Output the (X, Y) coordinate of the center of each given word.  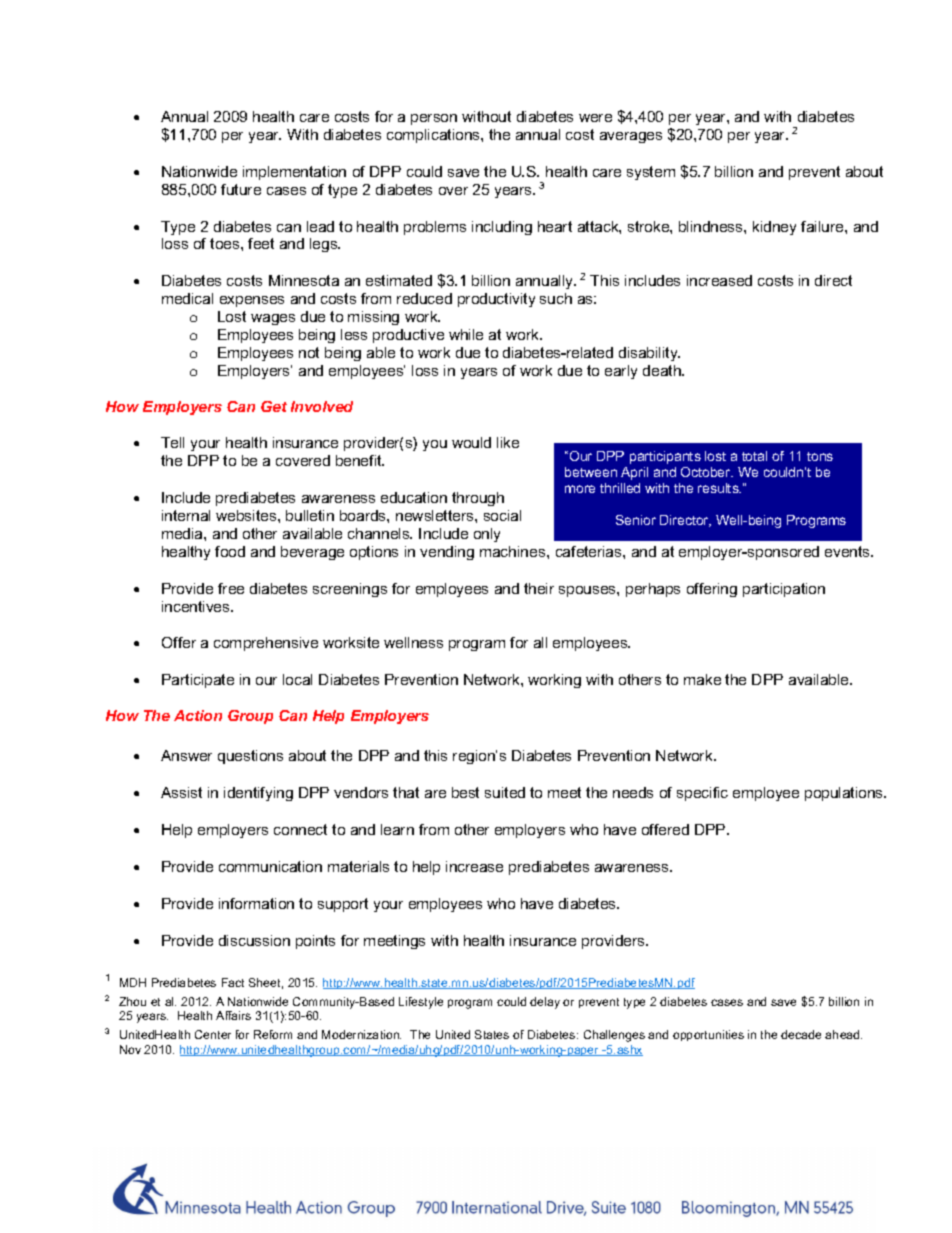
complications (434, 136)
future (241, 189)
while (466, 334)
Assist (181, 792)
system (651, 173)
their (539, 588)
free (231, 588)
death (663, 370)
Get (274, 406)
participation (784, 590)
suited (505, 792)
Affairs (233, 1015)
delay (545, 1003)
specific (702, 794)
